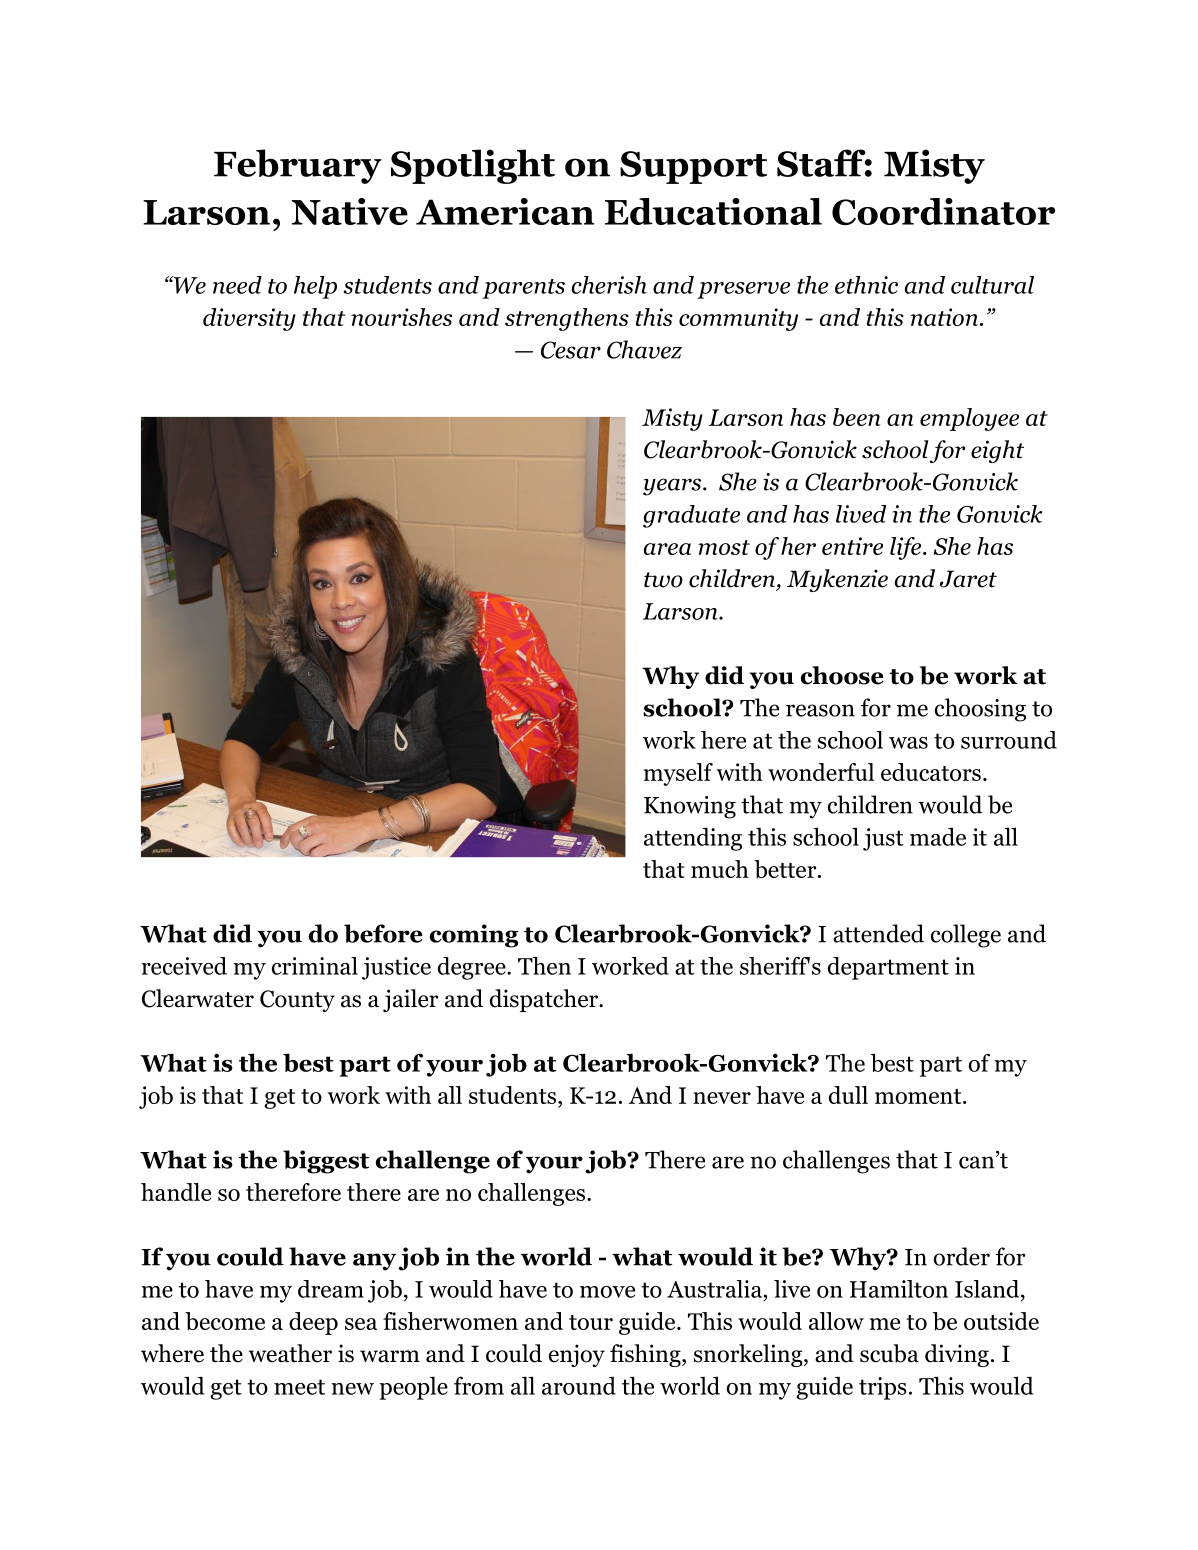  What do you see at coordinates (577, 1355) in the screenshot?
I see `enjoy` at bounding box center [577, 1355].
